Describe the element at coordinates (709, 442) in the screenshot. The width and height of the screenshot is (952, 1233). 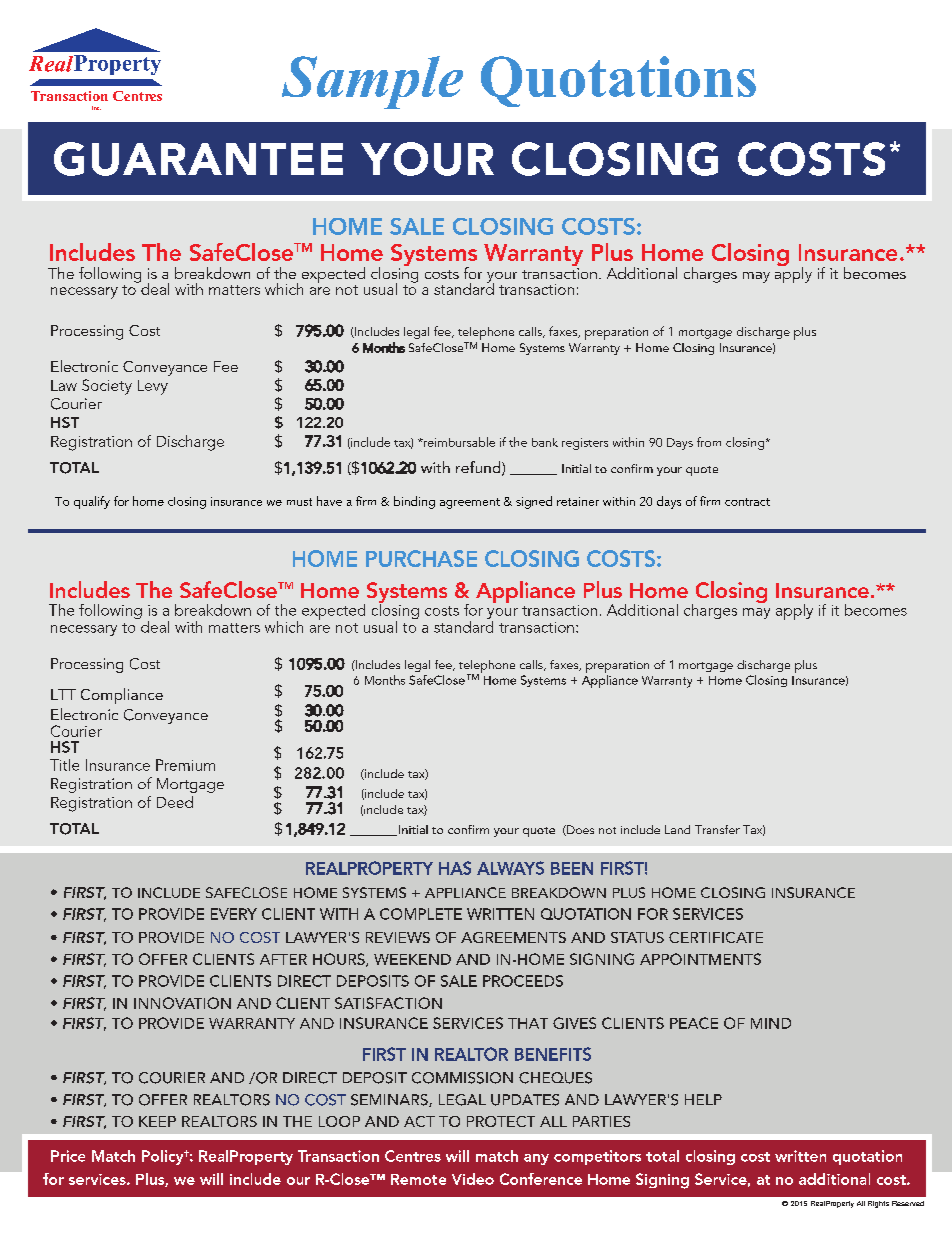
I see `from` at that location.
